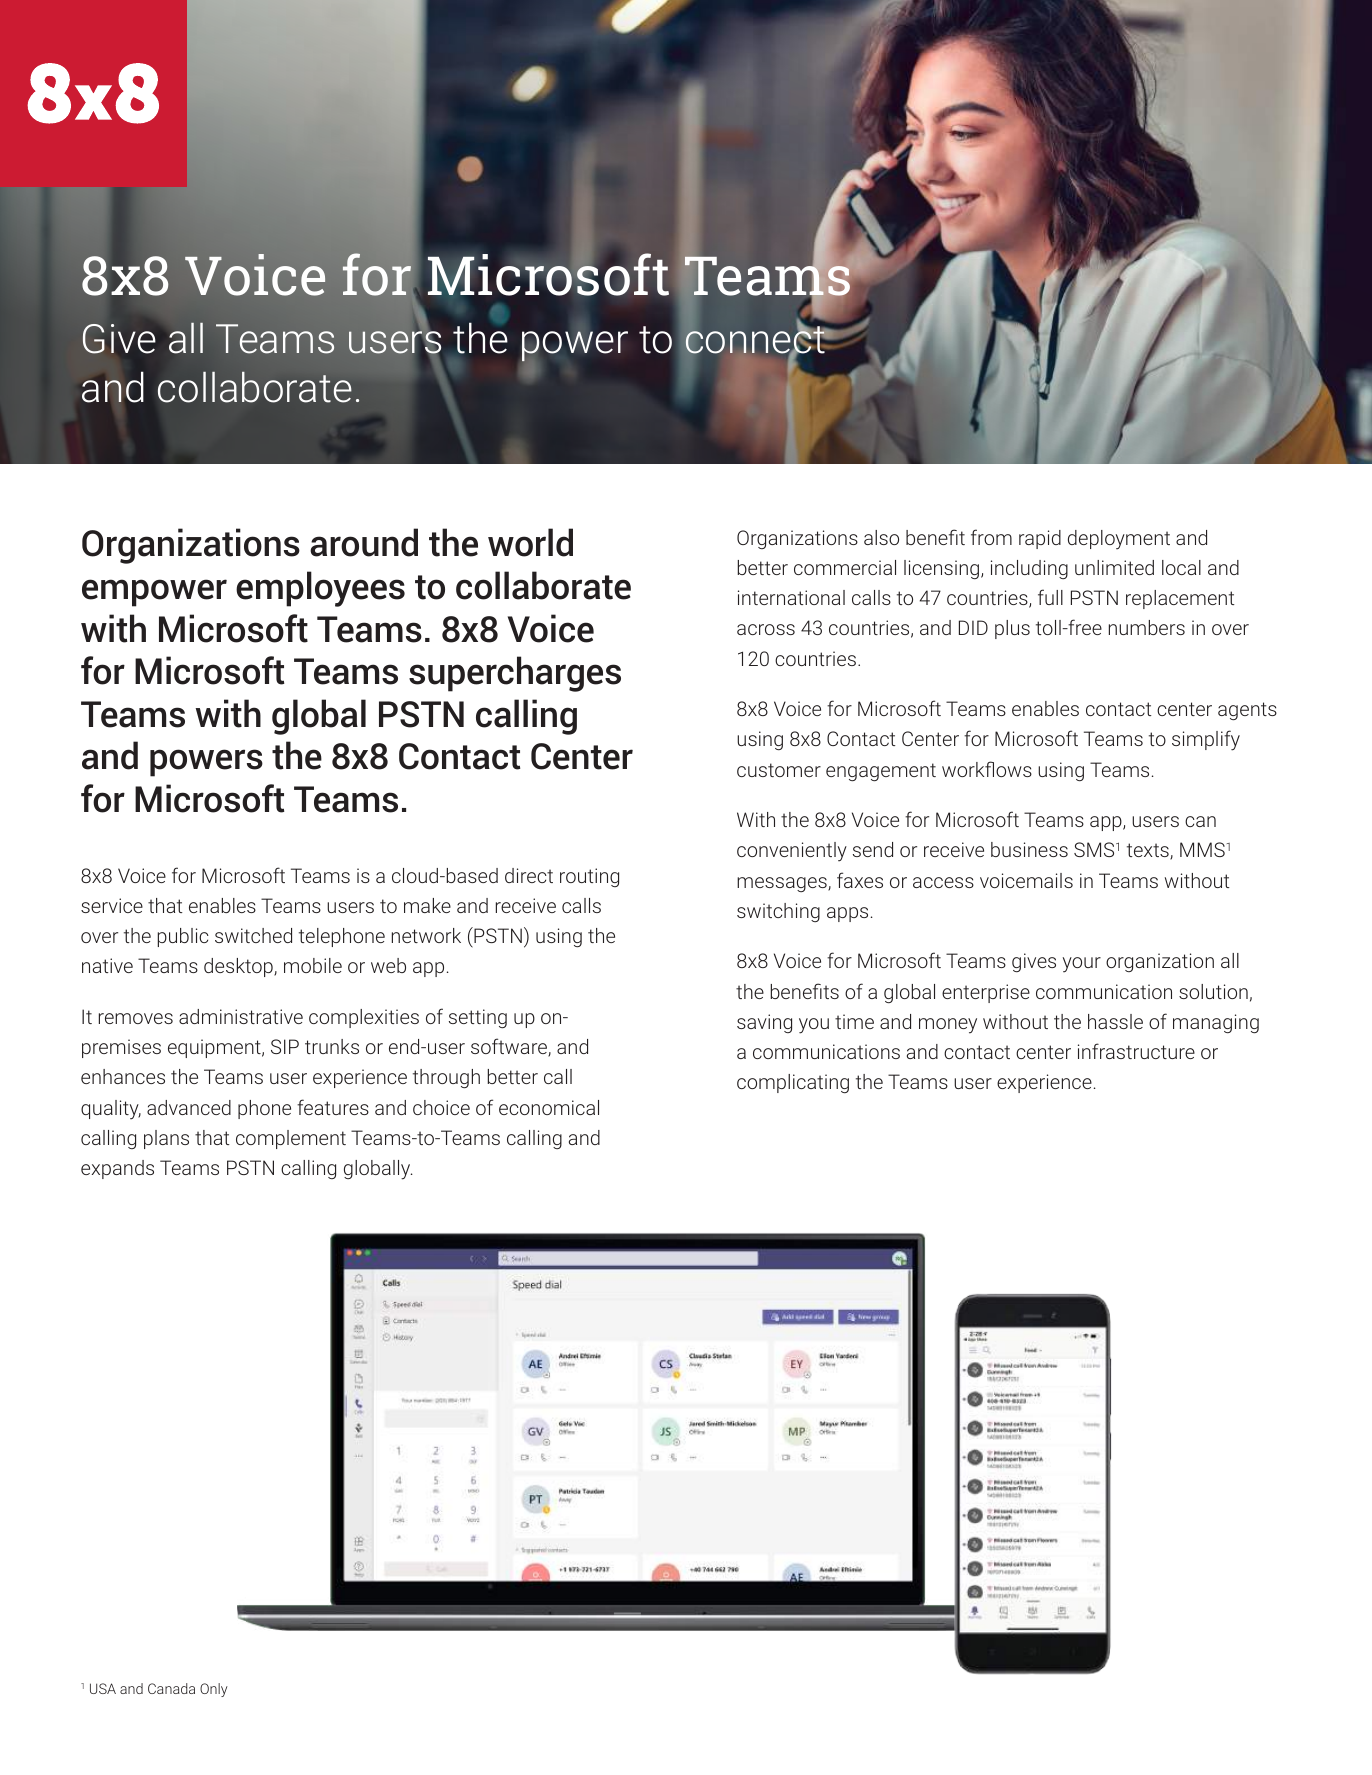 This document has height=1775, width=1372. I want to click on hassle, so click(1115, 1021).
